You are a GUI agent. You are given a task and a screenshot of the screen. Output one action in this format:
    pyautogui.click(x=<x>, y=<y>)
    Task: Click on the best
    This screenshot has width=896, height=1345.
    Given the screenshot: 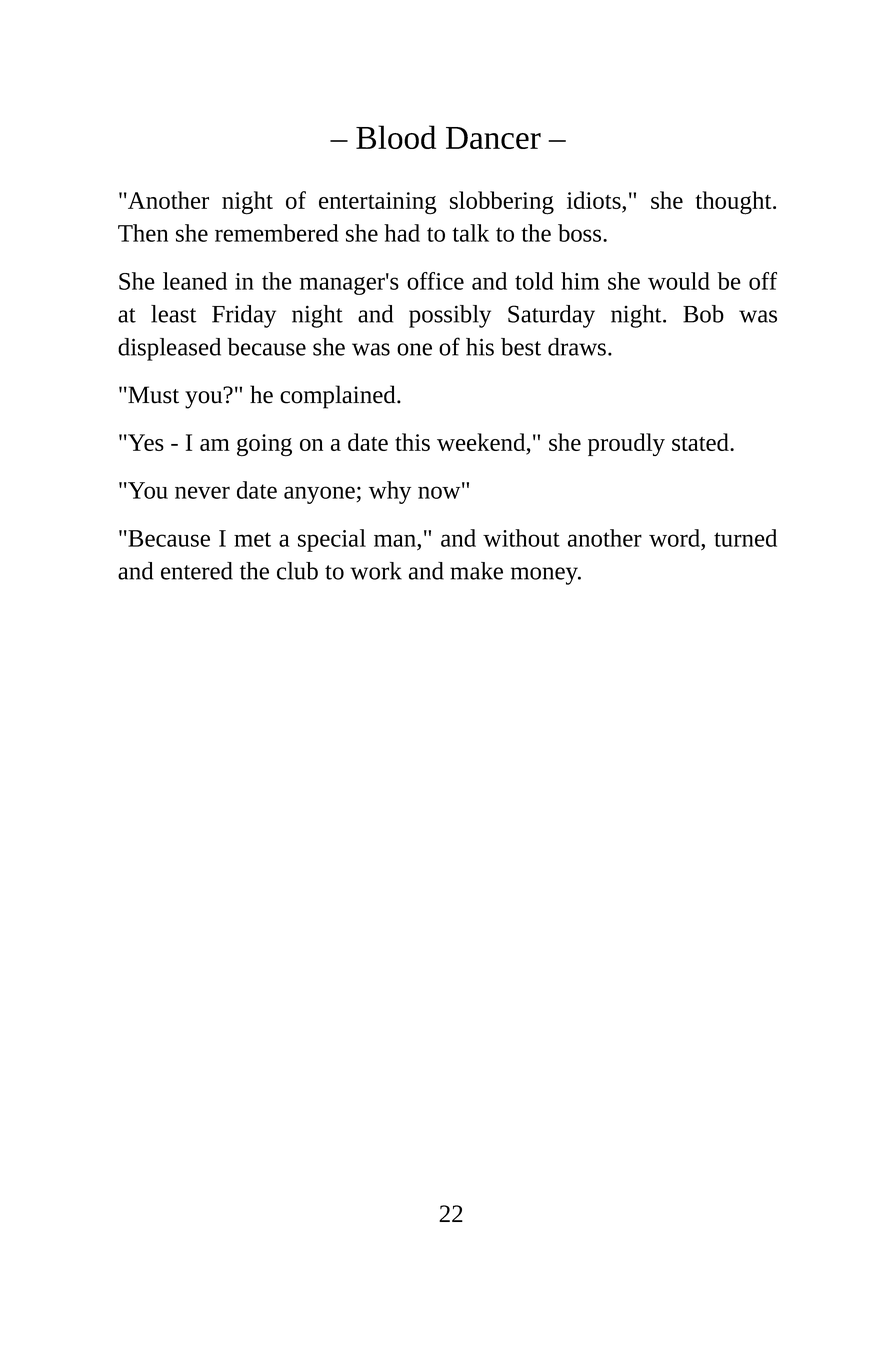 What is the action you would take?
    pyautogui.click(x=521, y=347)
